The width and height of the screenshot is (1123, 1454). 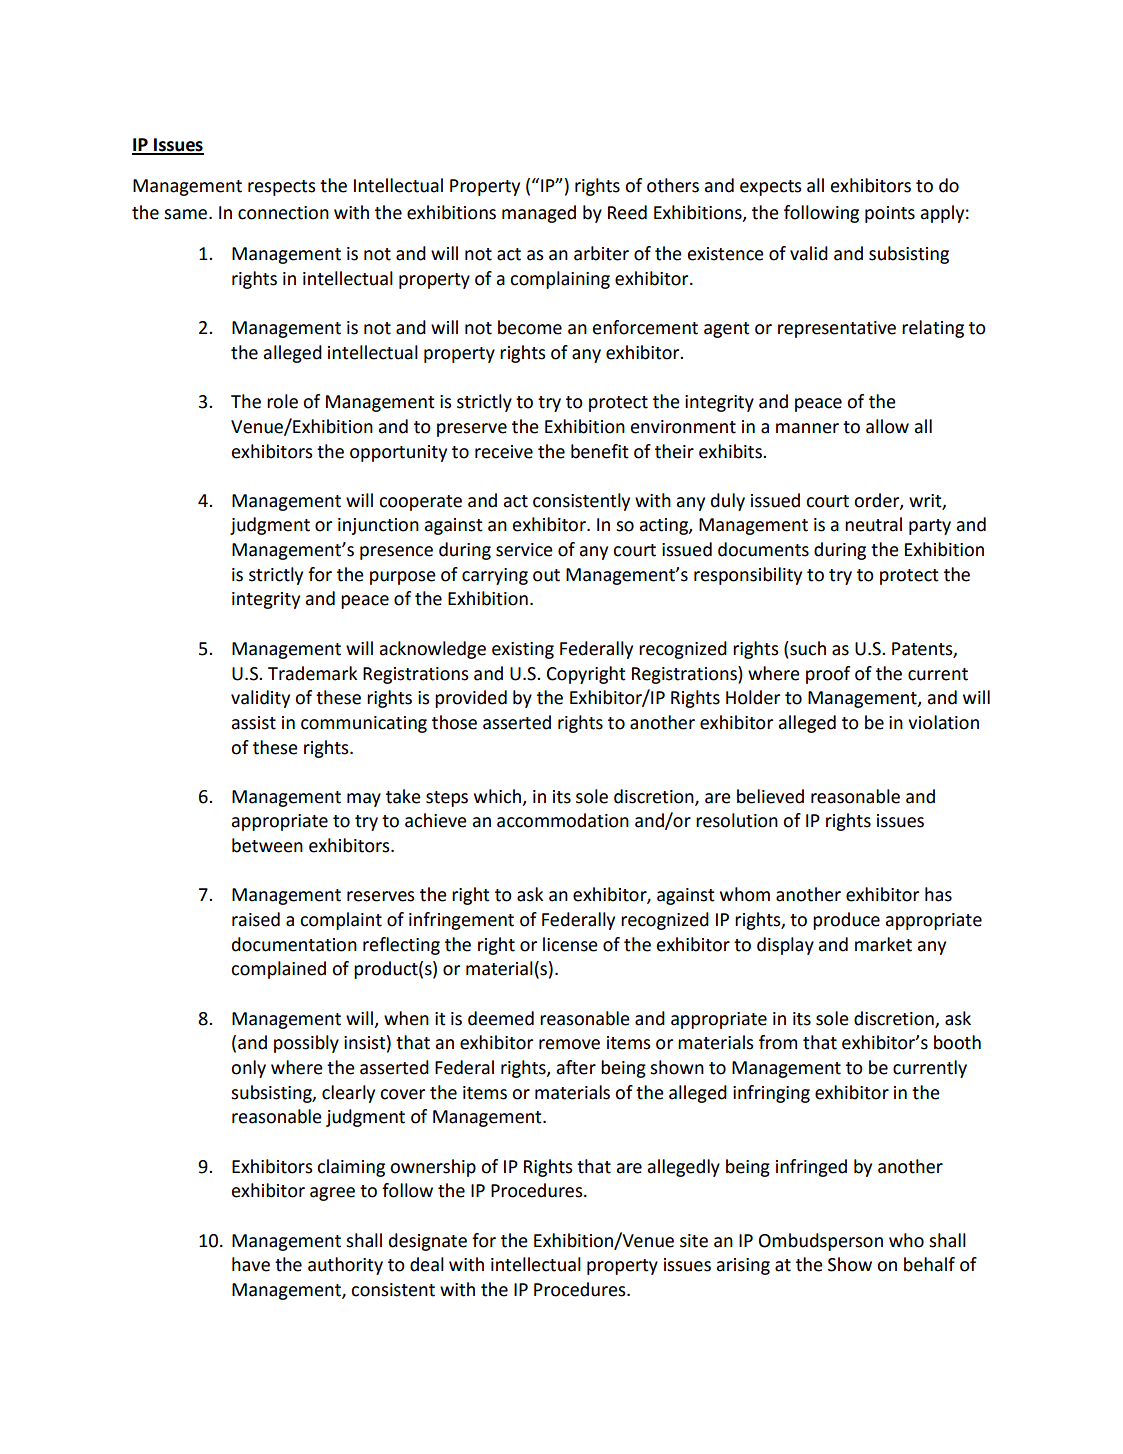 I want to click on connection, so click(x=283, y=213).
